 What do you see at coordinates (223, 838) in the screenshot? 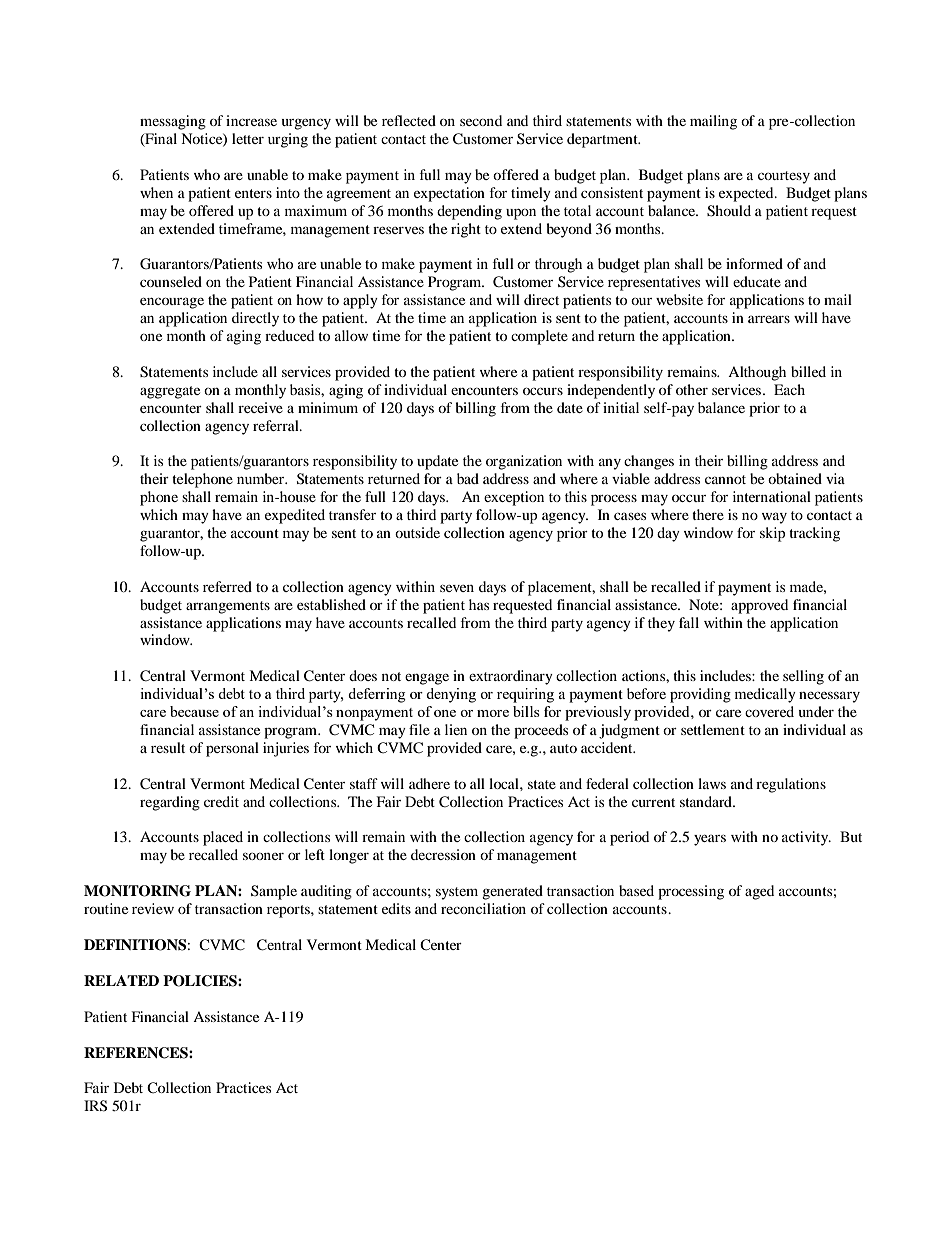
I see `placed` at bounding box center [223, 838].
